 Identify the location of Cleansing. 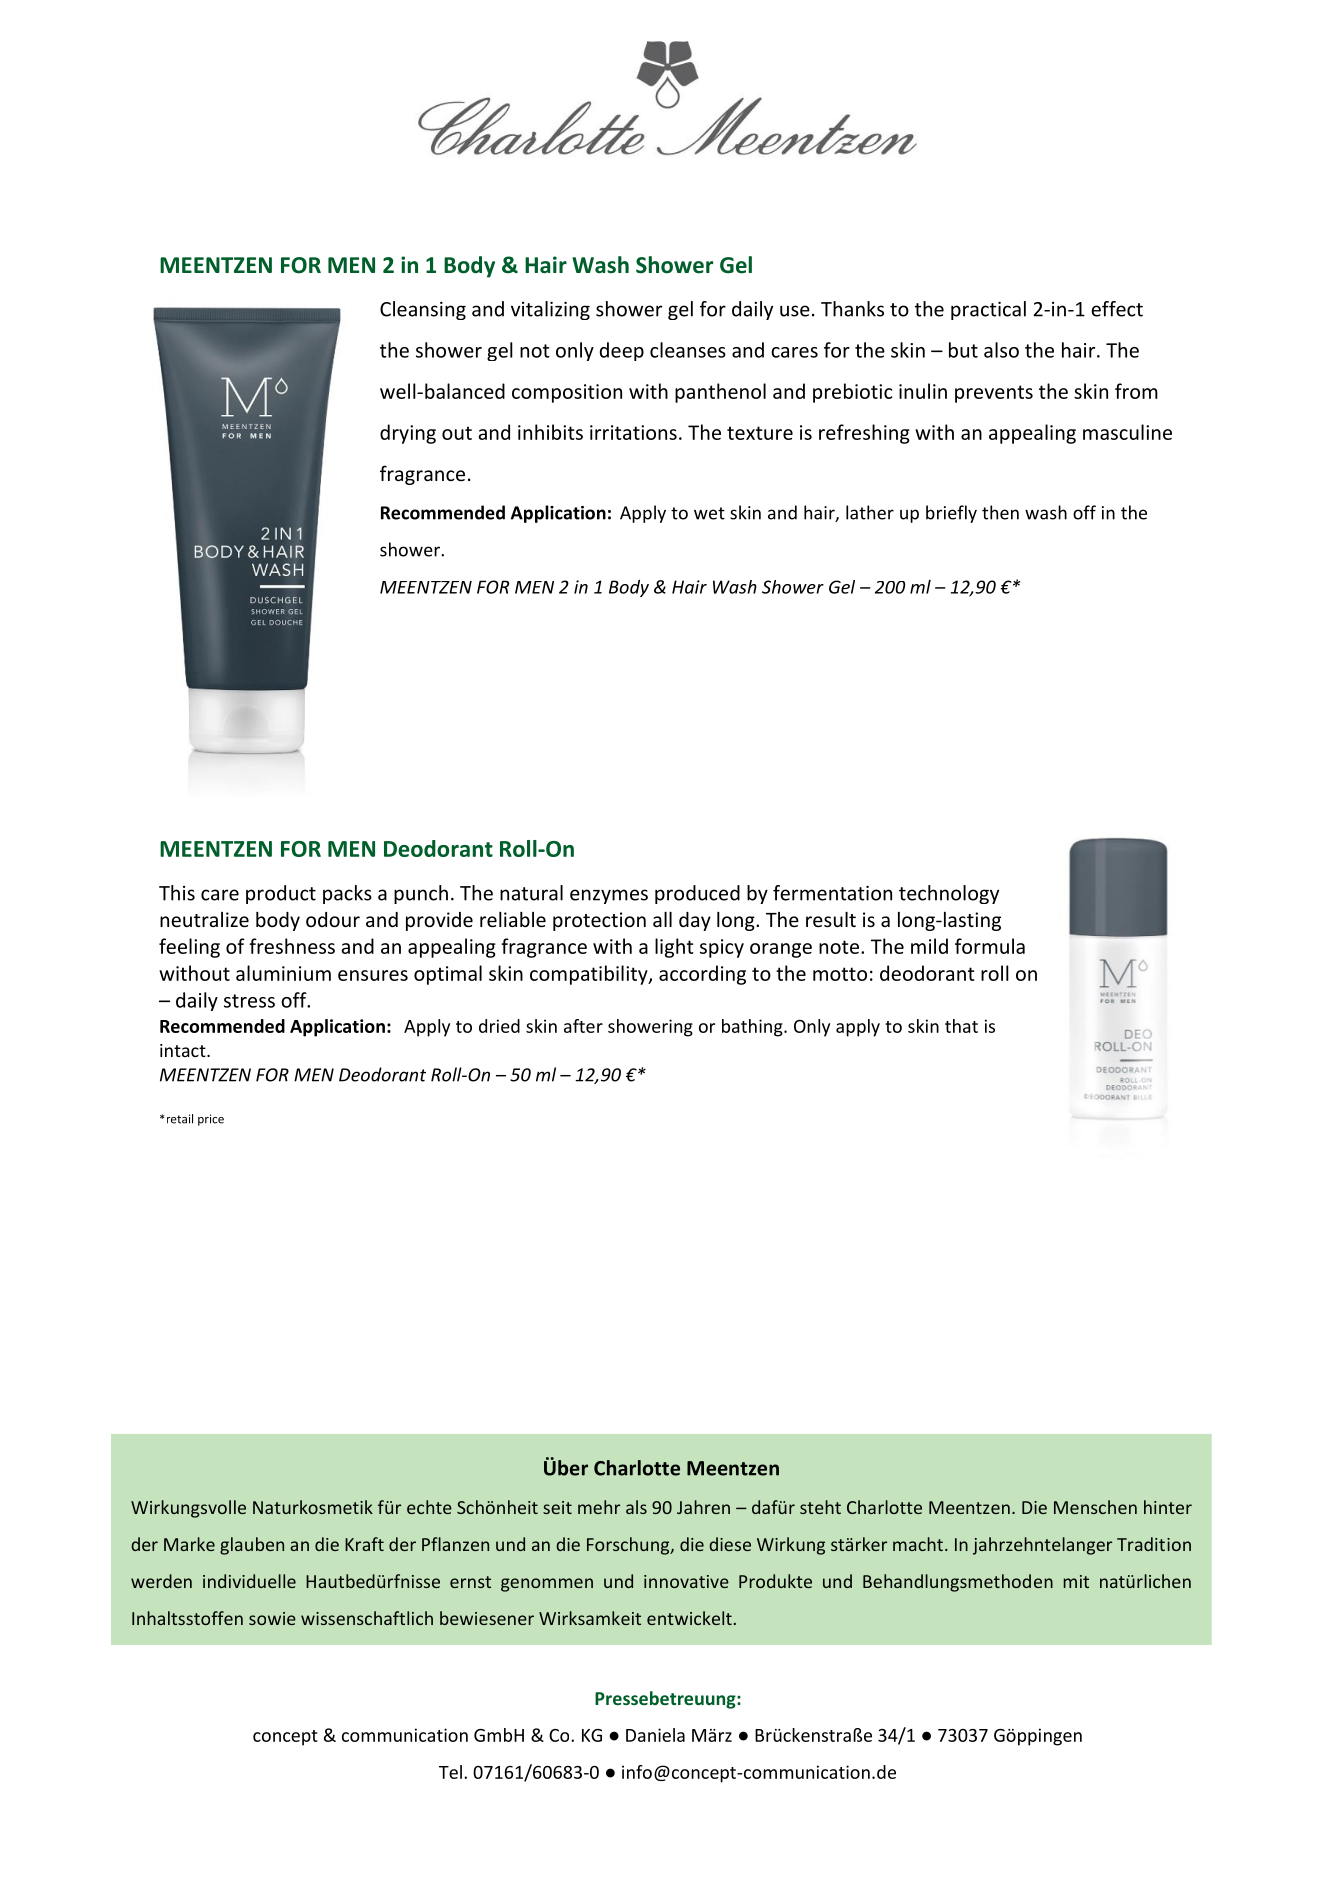
(423, 310).
